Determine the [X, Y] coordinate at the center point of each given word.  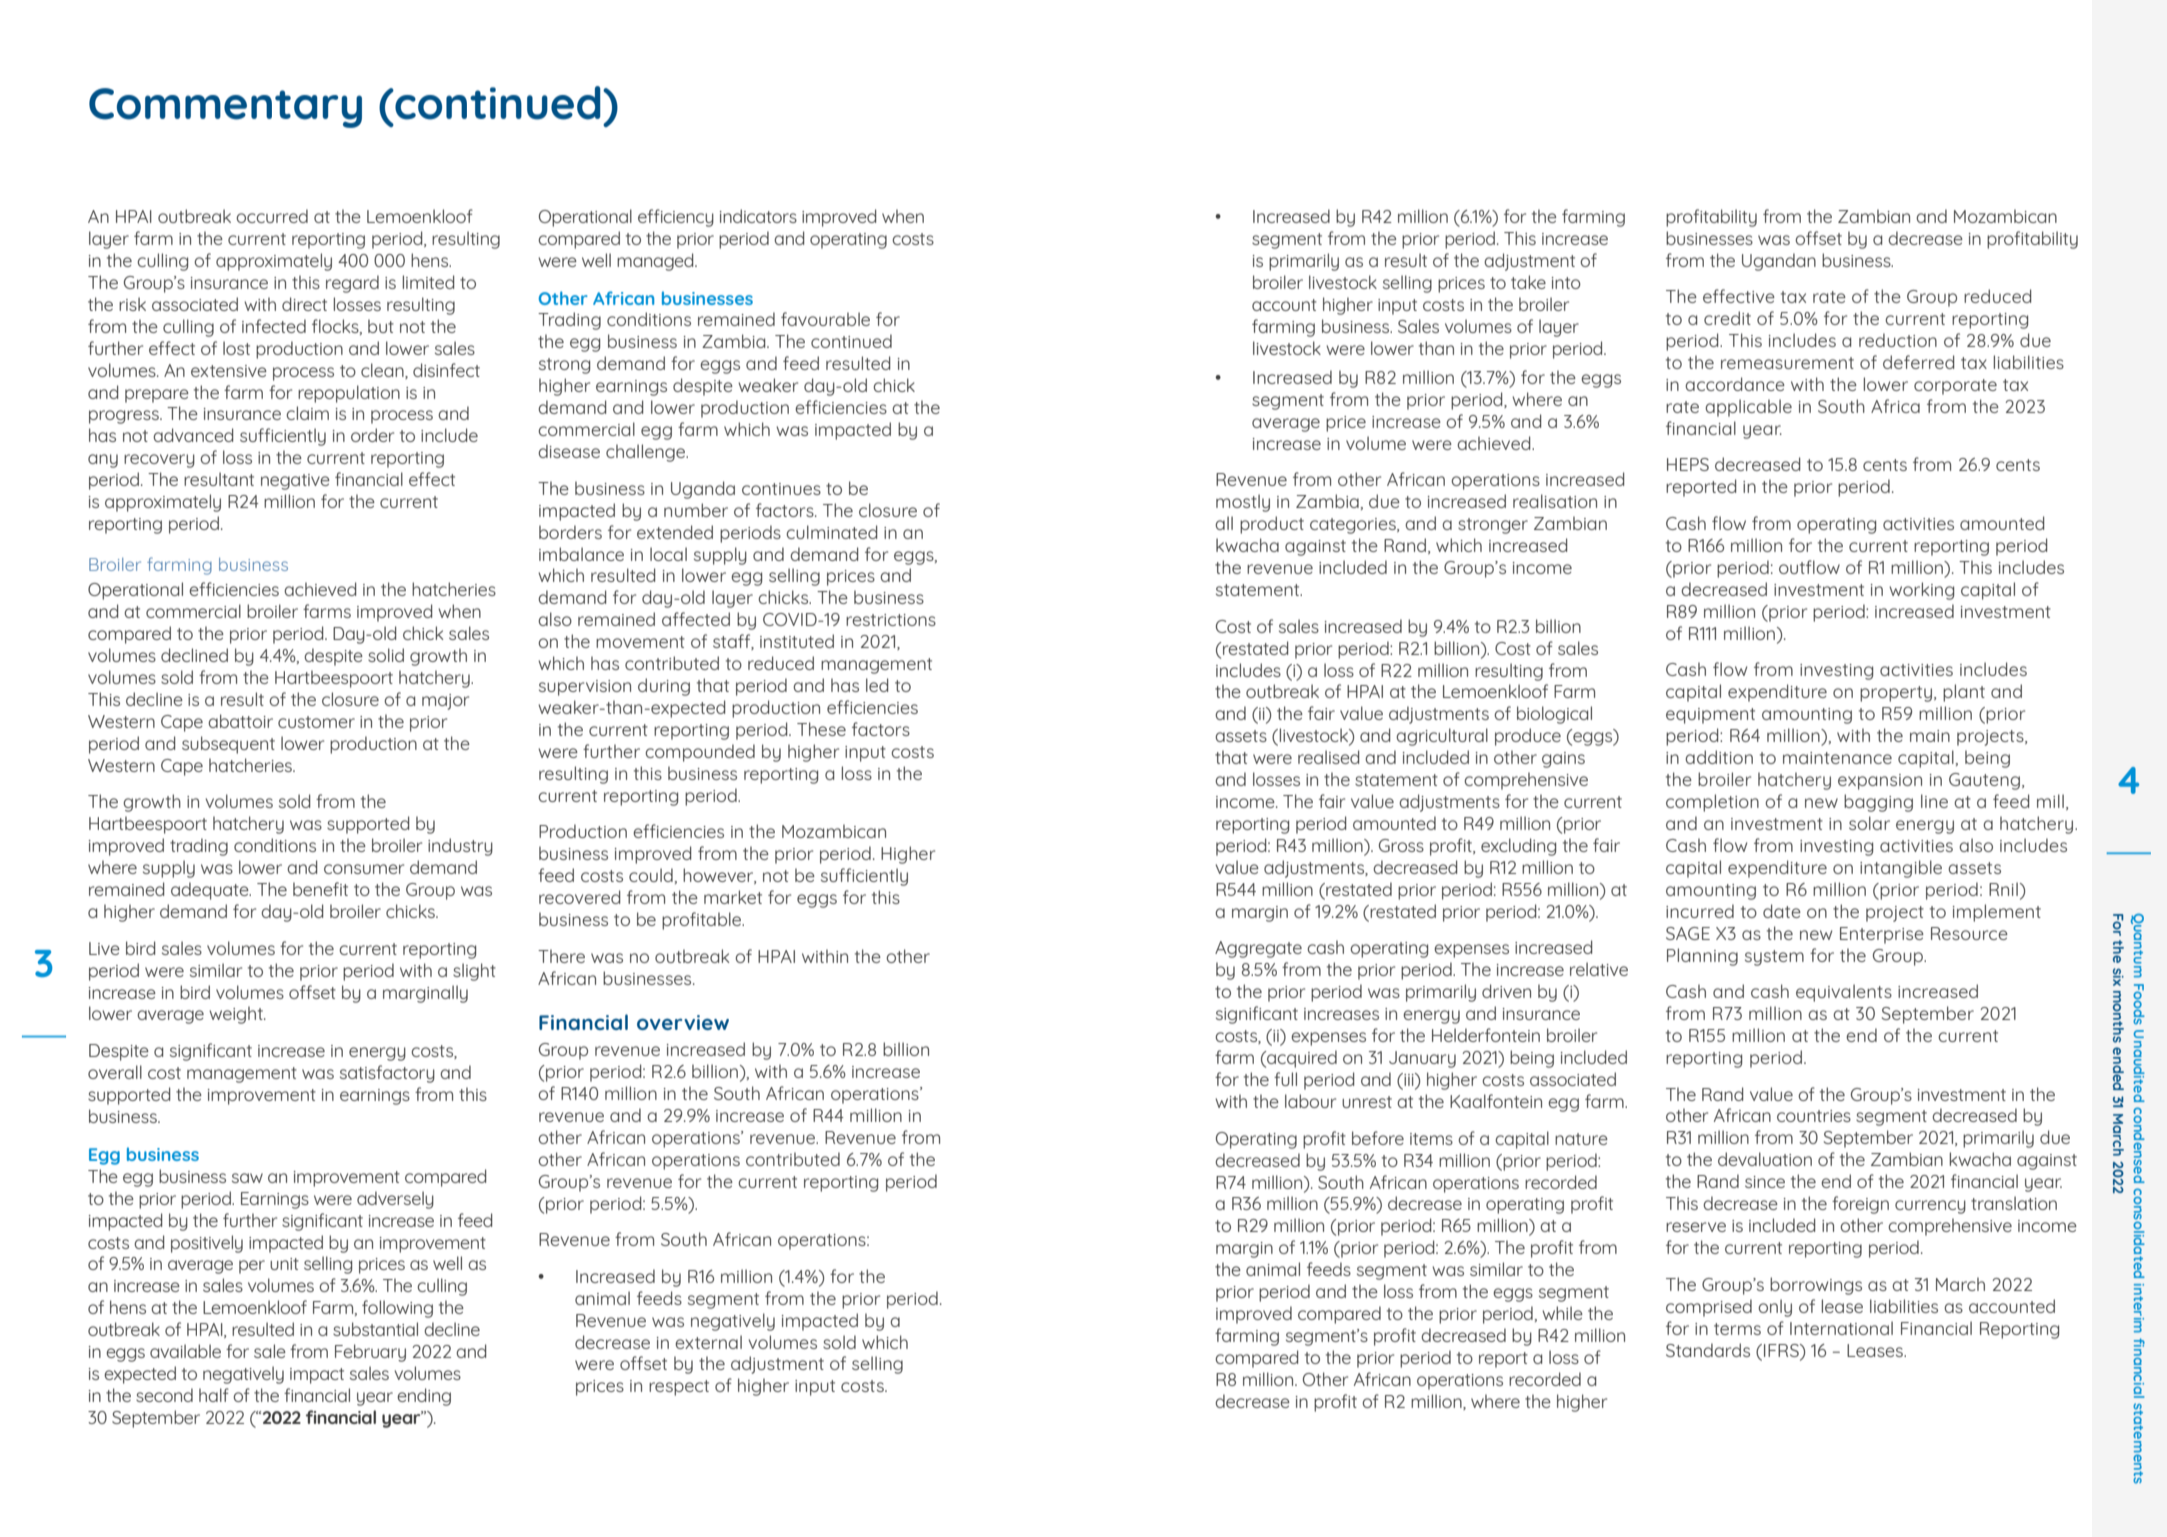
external [708, 1342]
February [370, 1353]
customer [316, 722]
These [821, 729]
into [1566, 283]
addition [1719, 757]
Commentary [225, 108]
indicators [758, 216]
